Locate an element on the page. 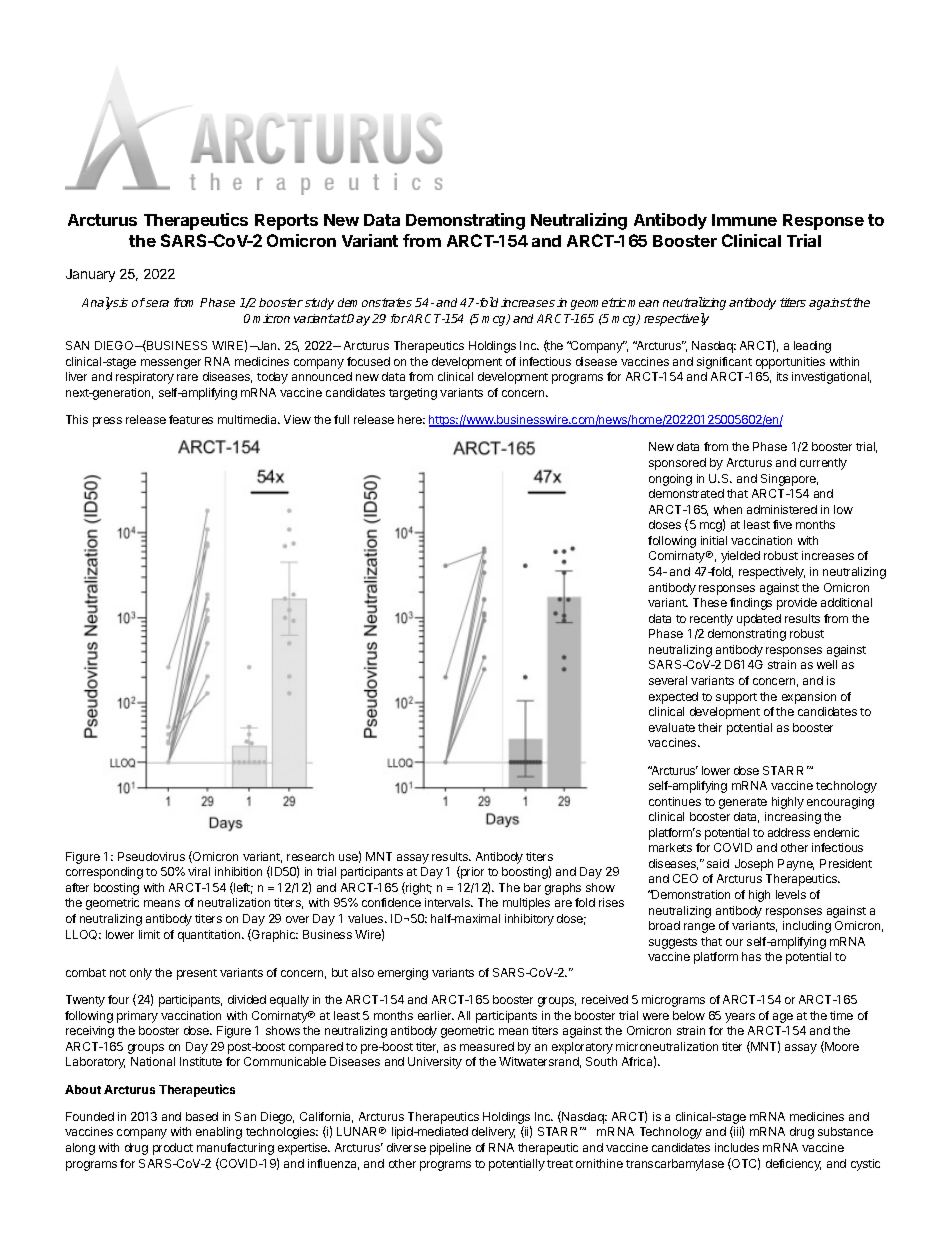 The image size is (952, 1233). present is located at coordinates (197, 974).
